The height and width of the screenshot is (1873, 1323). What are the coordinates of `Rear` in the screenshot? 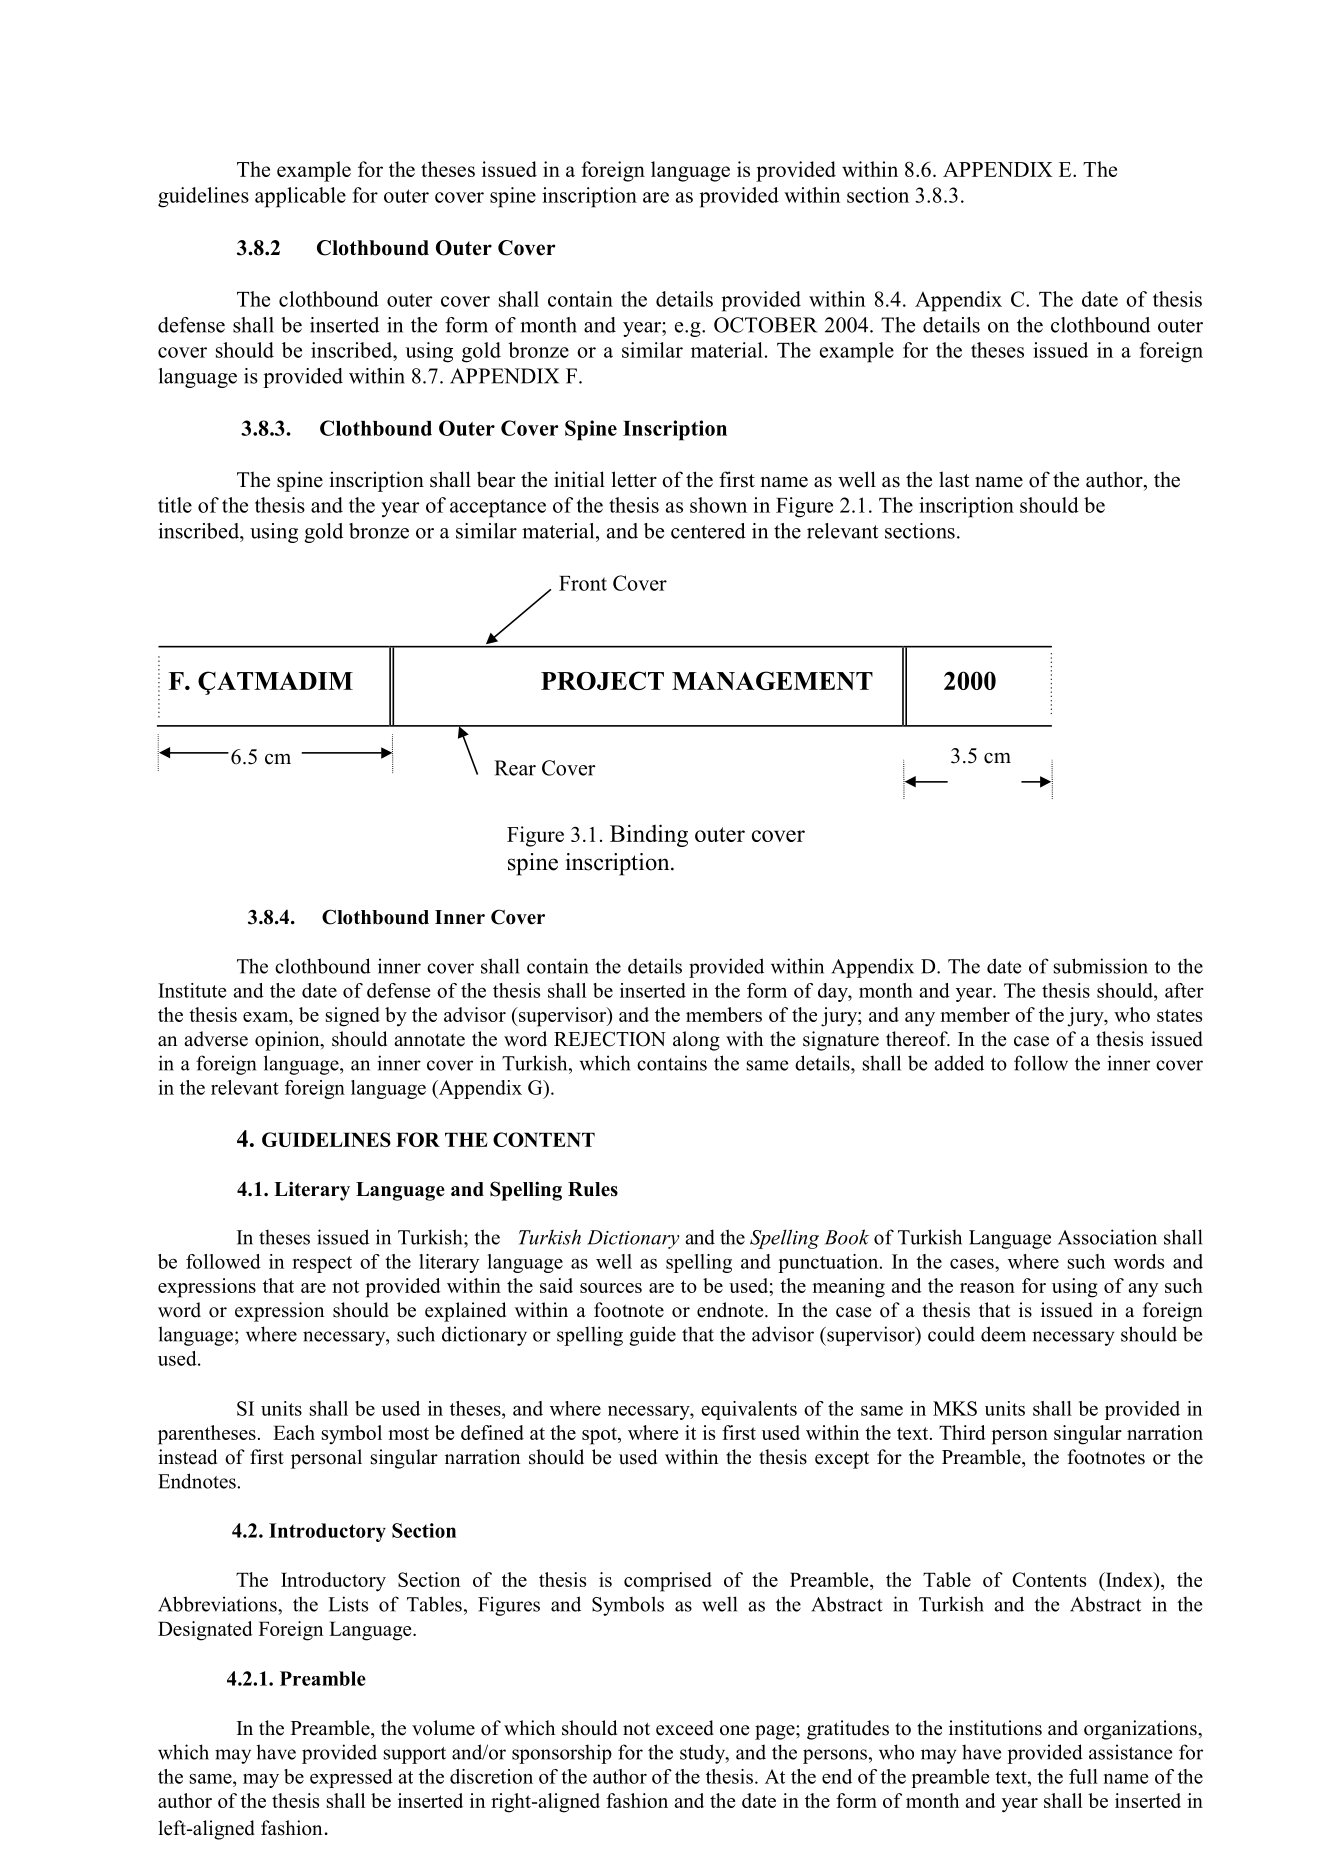 It's located at (515, 768).
